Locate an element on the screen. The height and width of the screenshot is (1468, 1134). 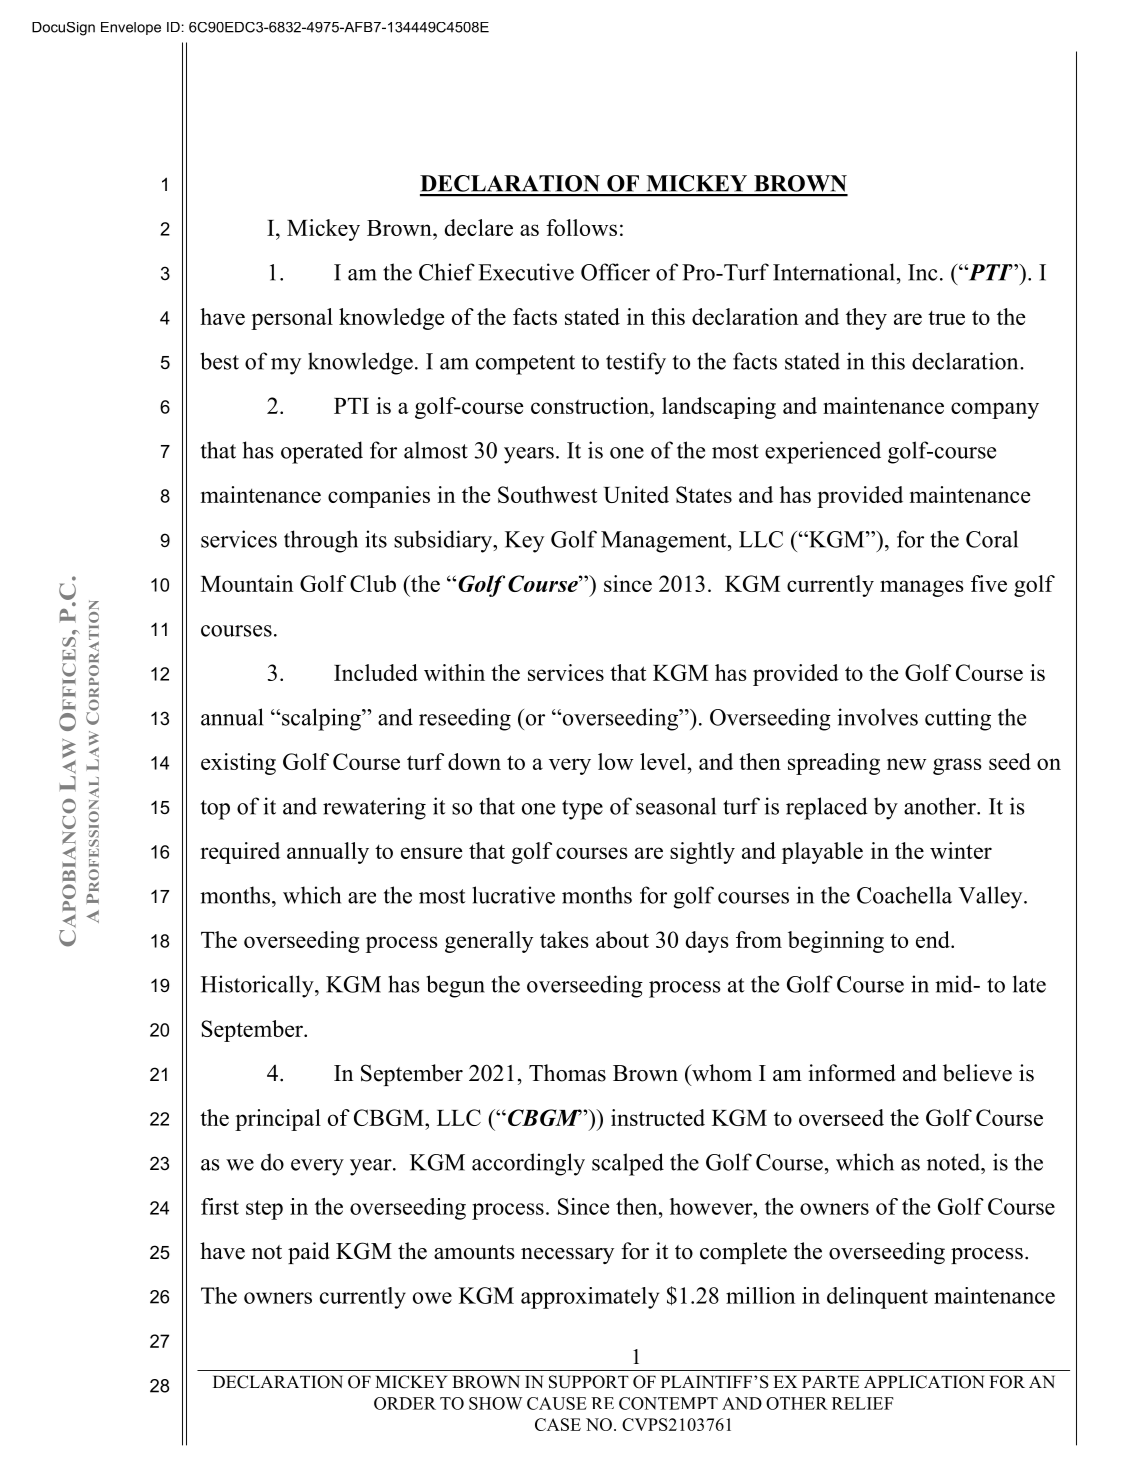
believe is located at coordinates (977, 1073).
